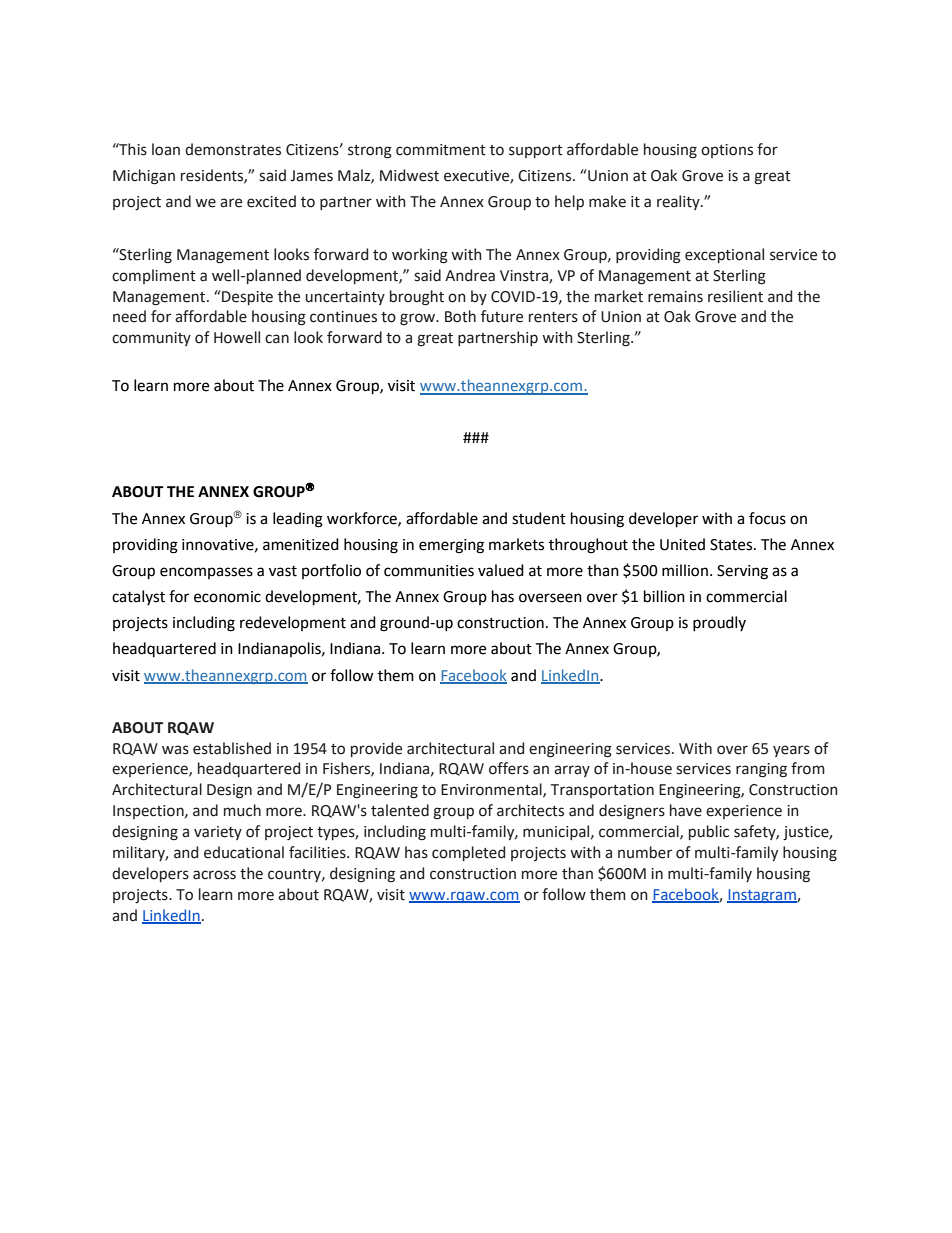  What do you see at coordinates (727, 151) in the screenshot?
I see `options` at bounding box center [727, 151].
